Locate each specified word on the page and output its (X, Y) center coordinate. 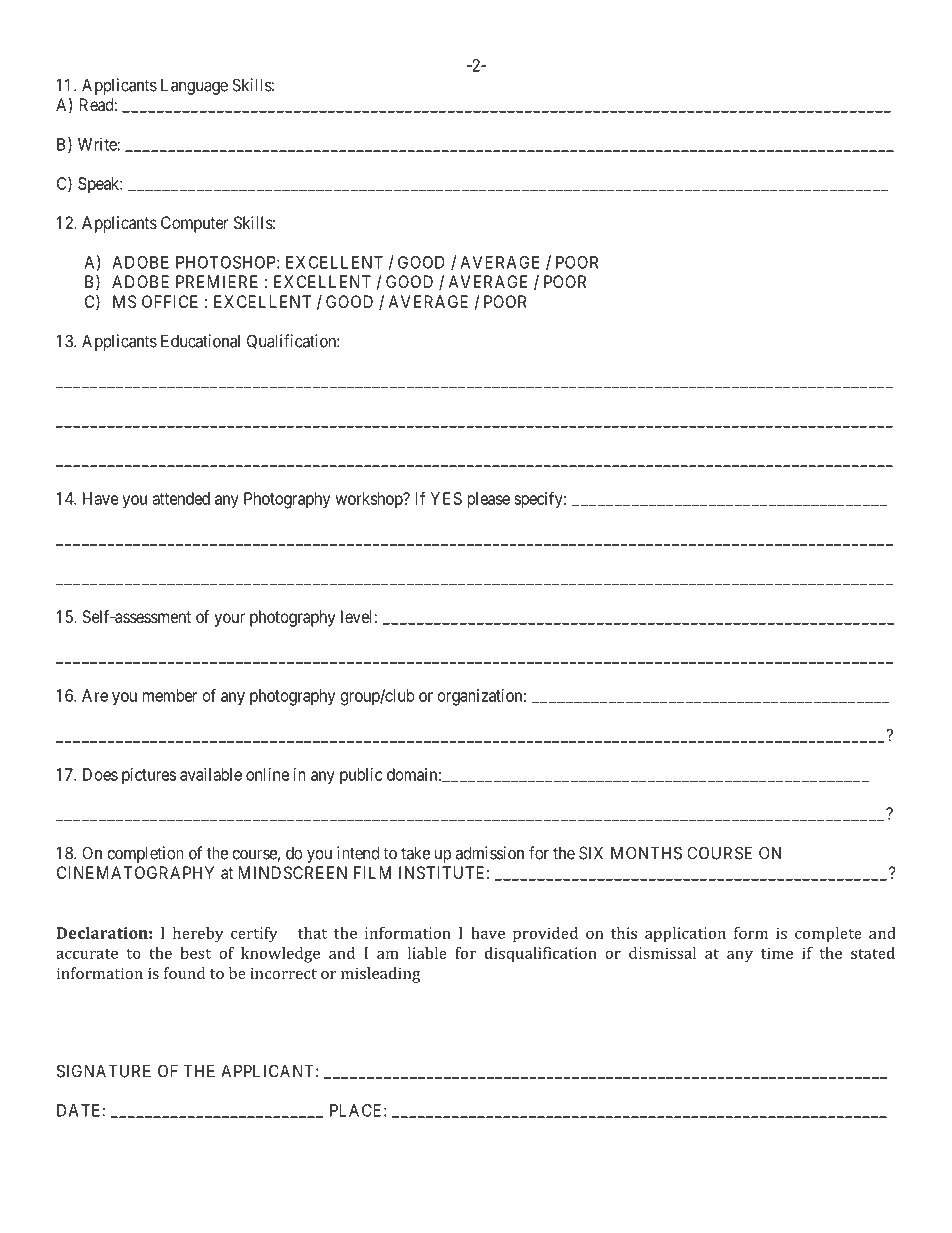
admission (490, 853)
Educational (200, 341)
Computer (194, 224)
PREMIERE (217, 281)
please (488, 500)
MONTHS (646, 853)
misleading (381, 975)
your (229, 620)
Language (194, 86)
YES (446, 498)
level (356, 616)
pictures (149, 776)
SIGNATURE (104, 1071)
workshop (369, 500)
